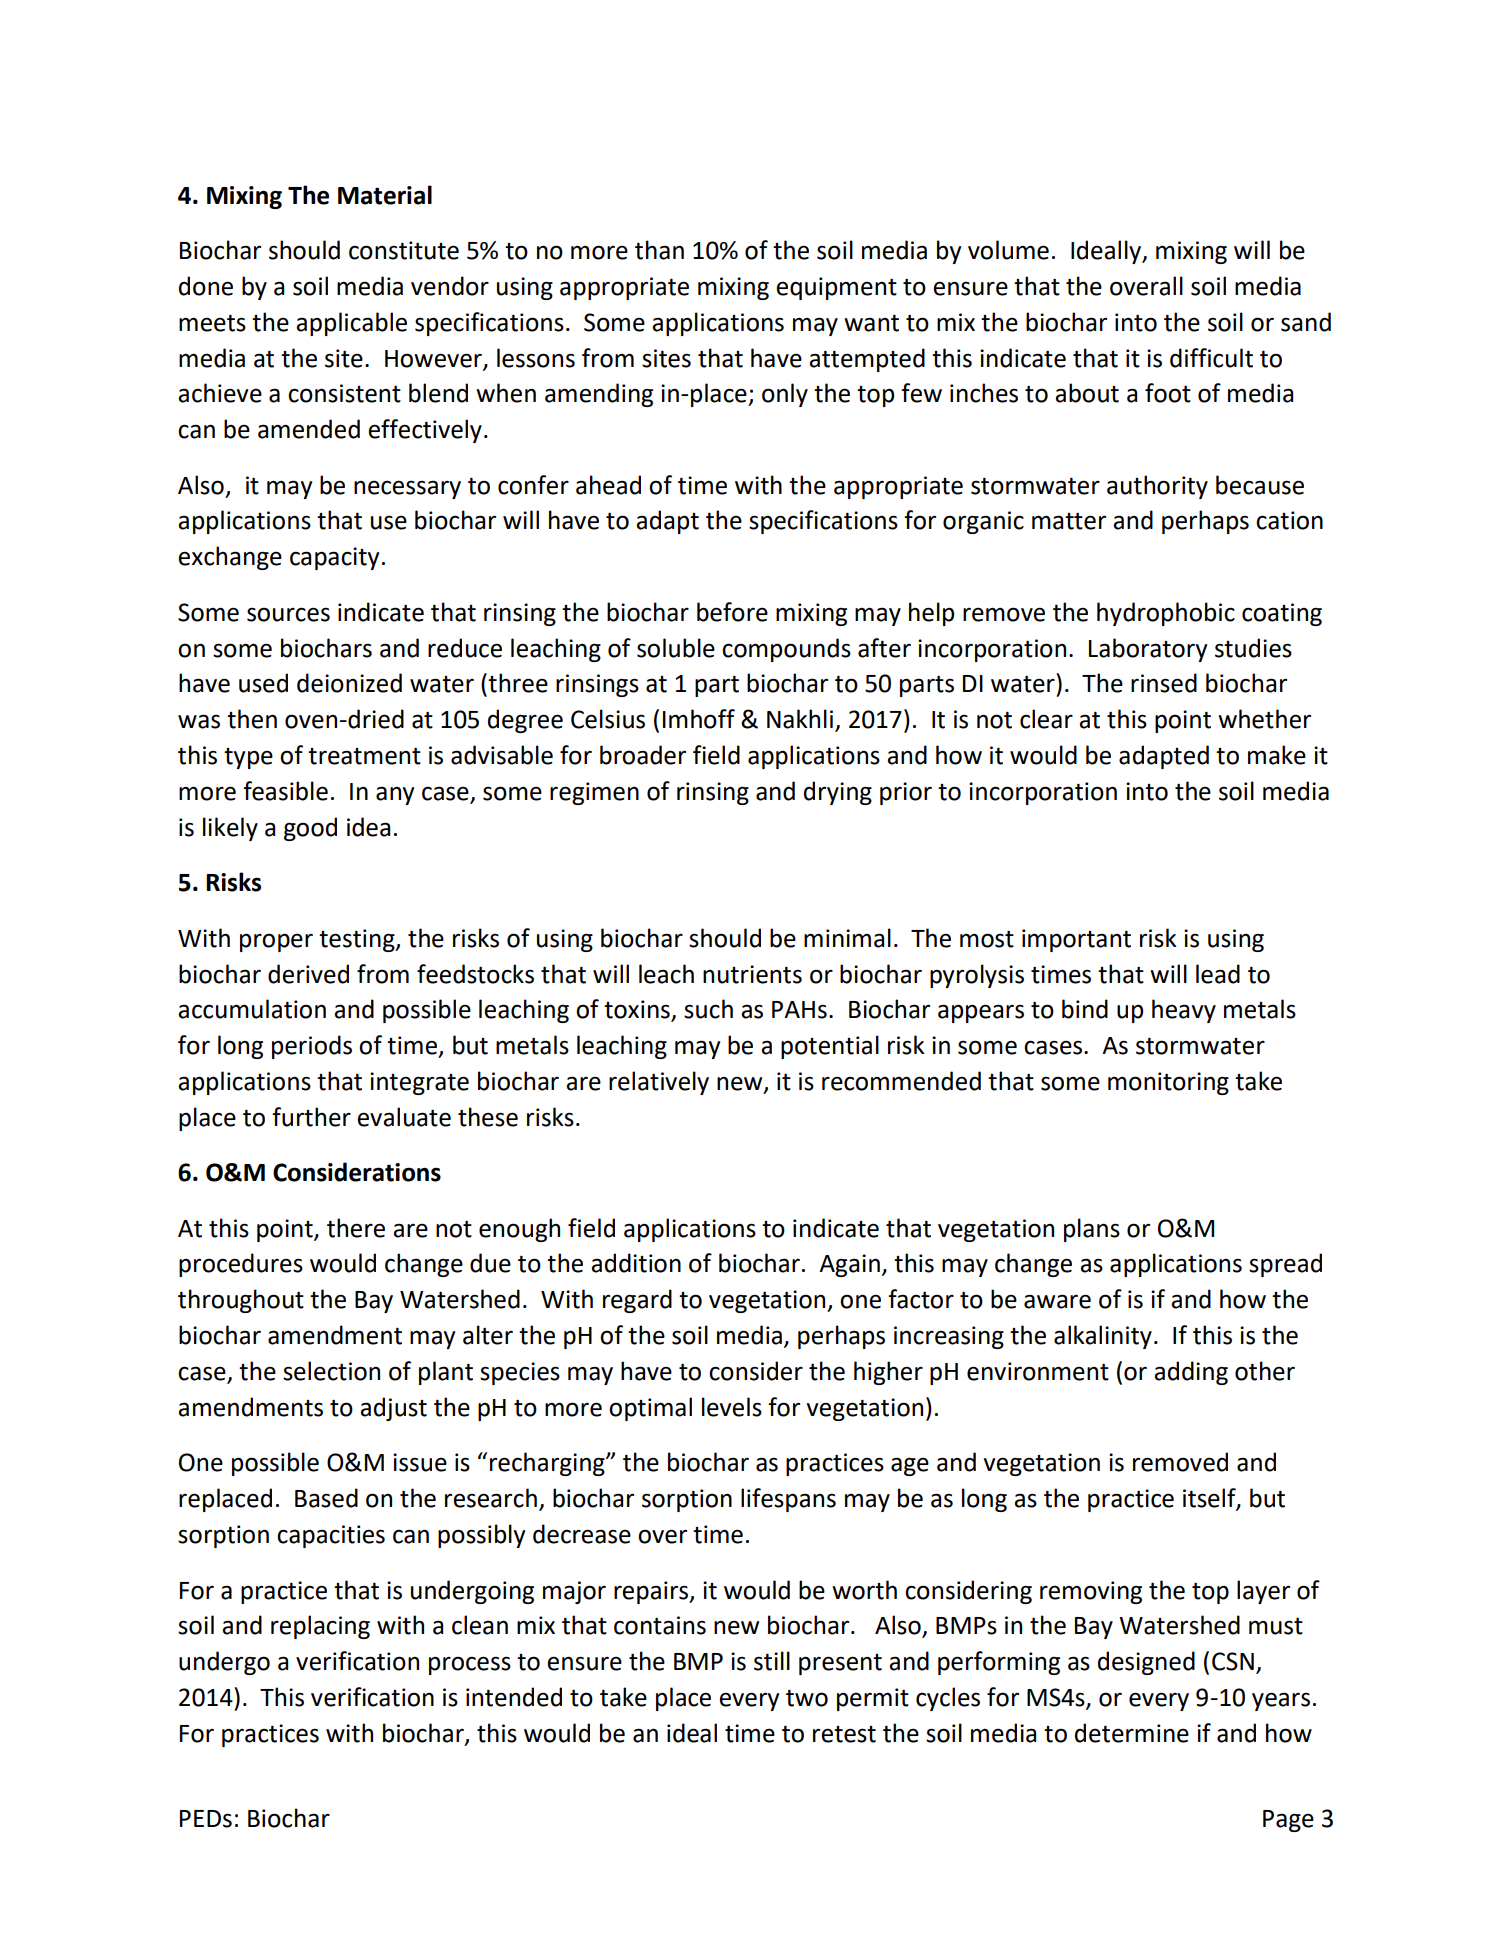  Describe the element at coordinates (844, 1734) in the document. I see `retest` at that location.
